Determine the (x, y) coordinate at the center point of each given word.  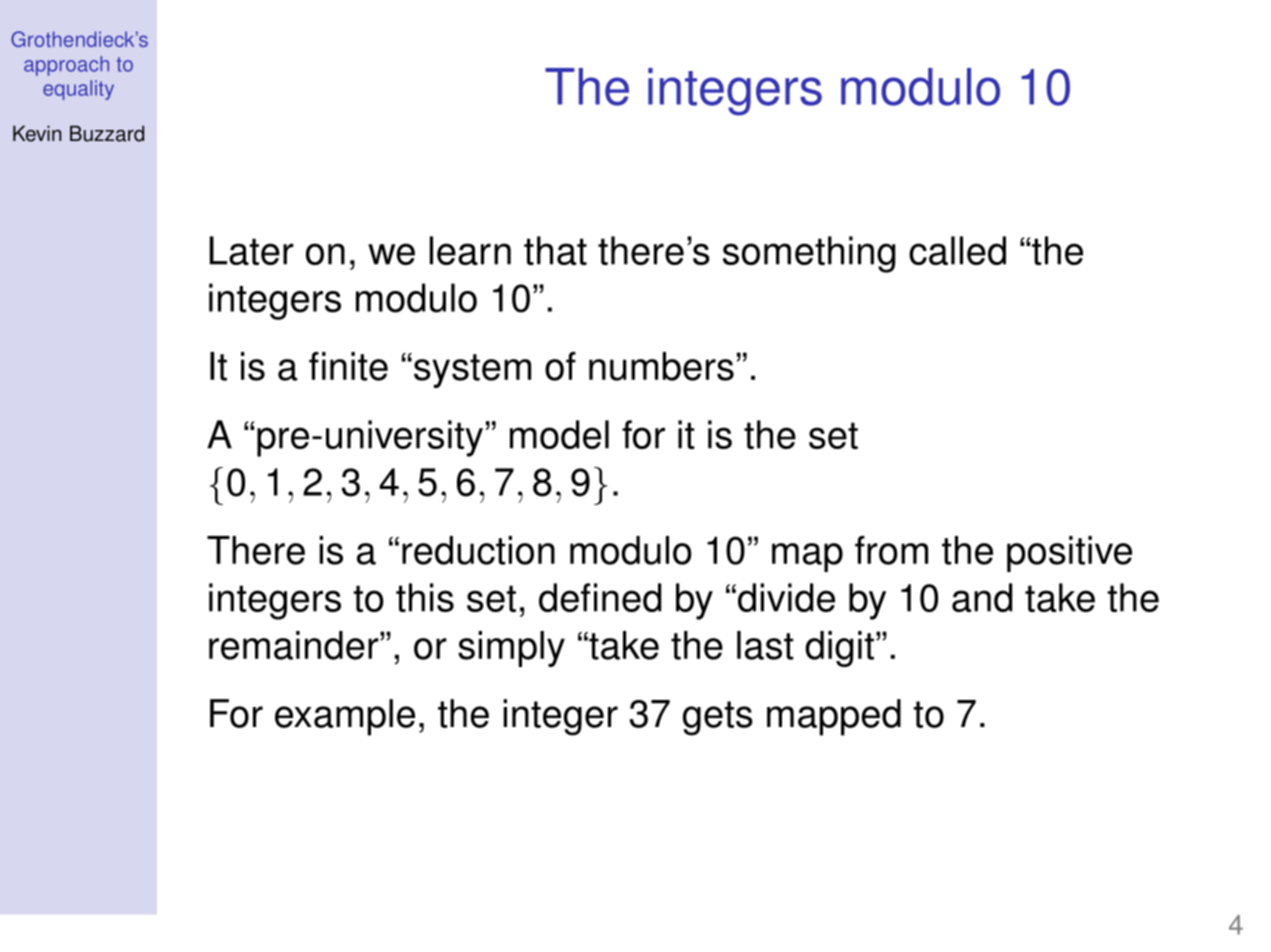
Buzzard (107, 133)
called (957, 250)
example (345, 717)
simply (511, 649)
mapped (834, 717)
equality (78, 90)
